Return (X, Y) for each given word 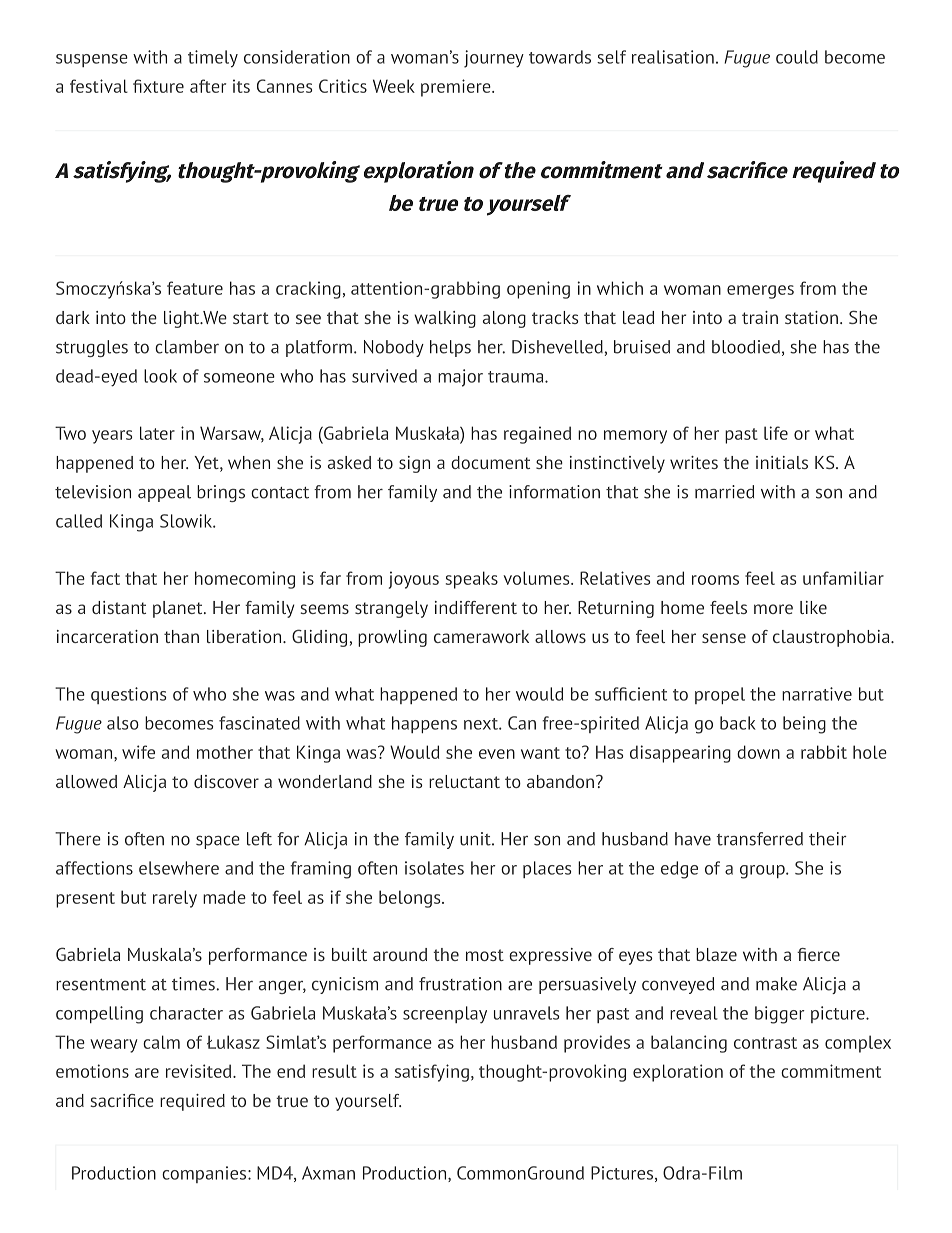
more (773, 609)
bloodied (746, 347)
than (181, 636)
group (763, 872)
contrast (765, 1043)
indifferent (476, 607)
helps (450, 348)
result (334, 1071)
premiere (457, 88)
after (208, 86)
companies (204, 1174)
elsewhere (179, 868)
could (797, 57)
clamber (187, 347)
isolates (434, 868)
